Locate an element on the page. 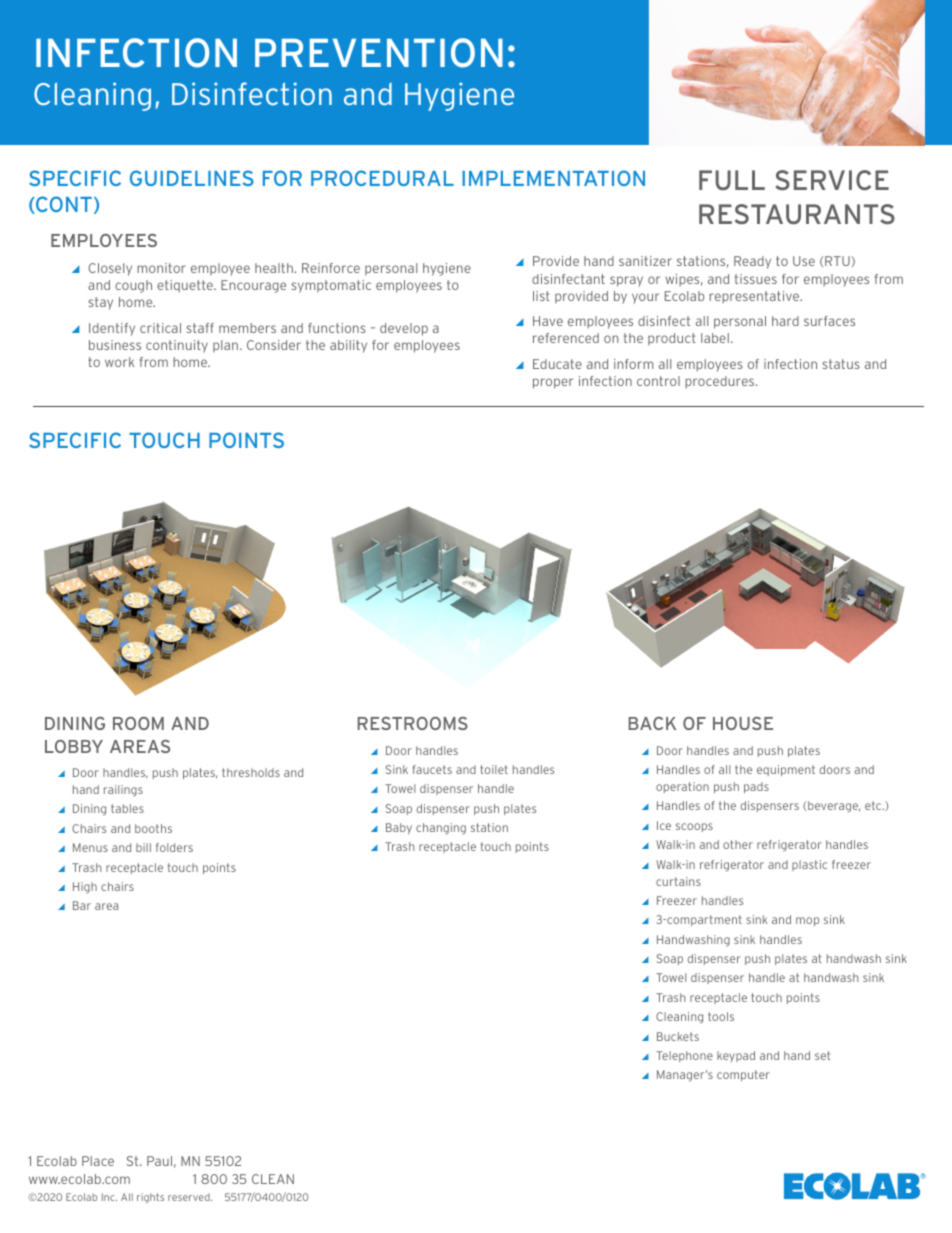  GUIDELINES is located at coordinates (192, 178).
